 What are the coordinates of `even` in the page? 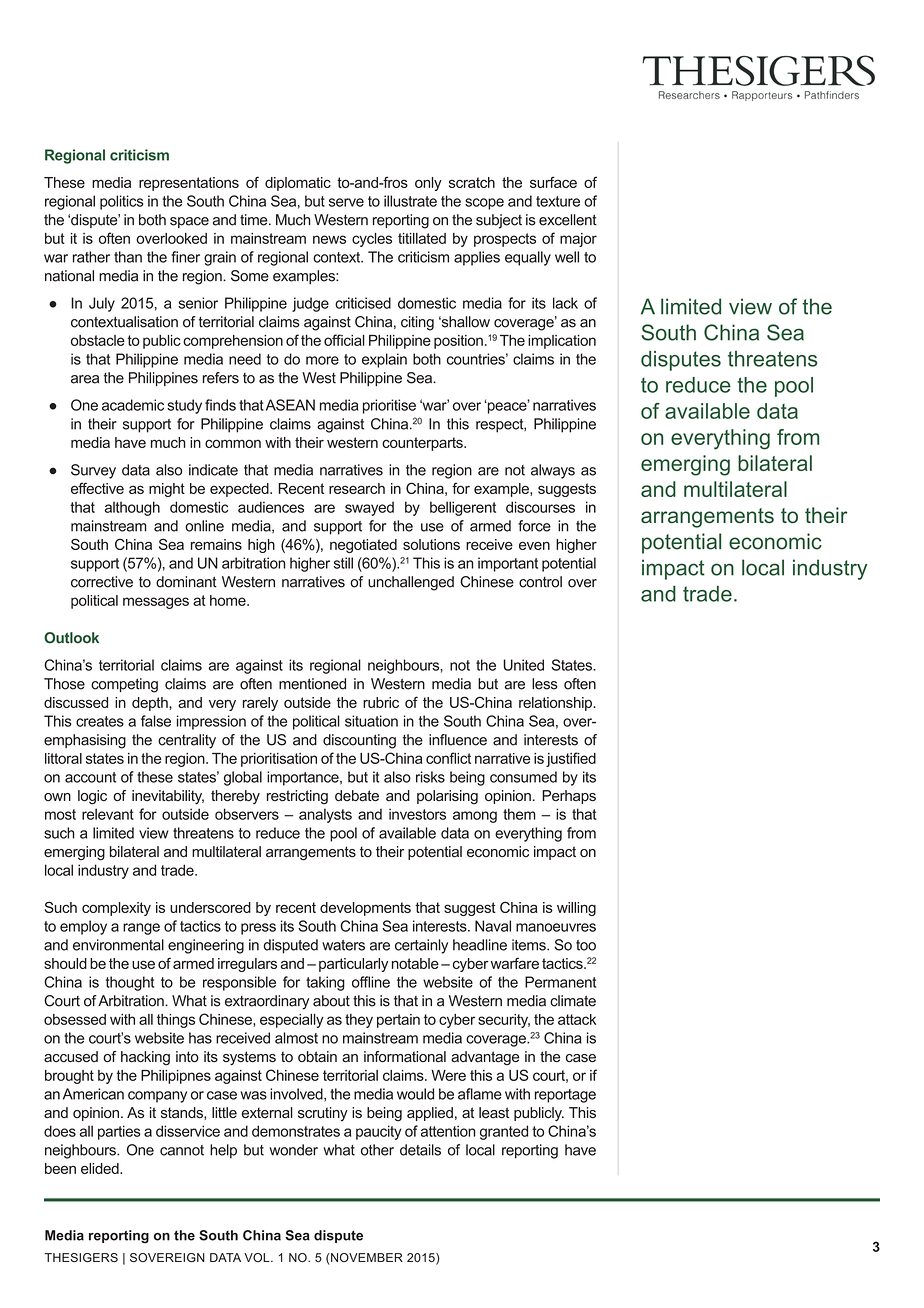 It's located at (534, 545).
